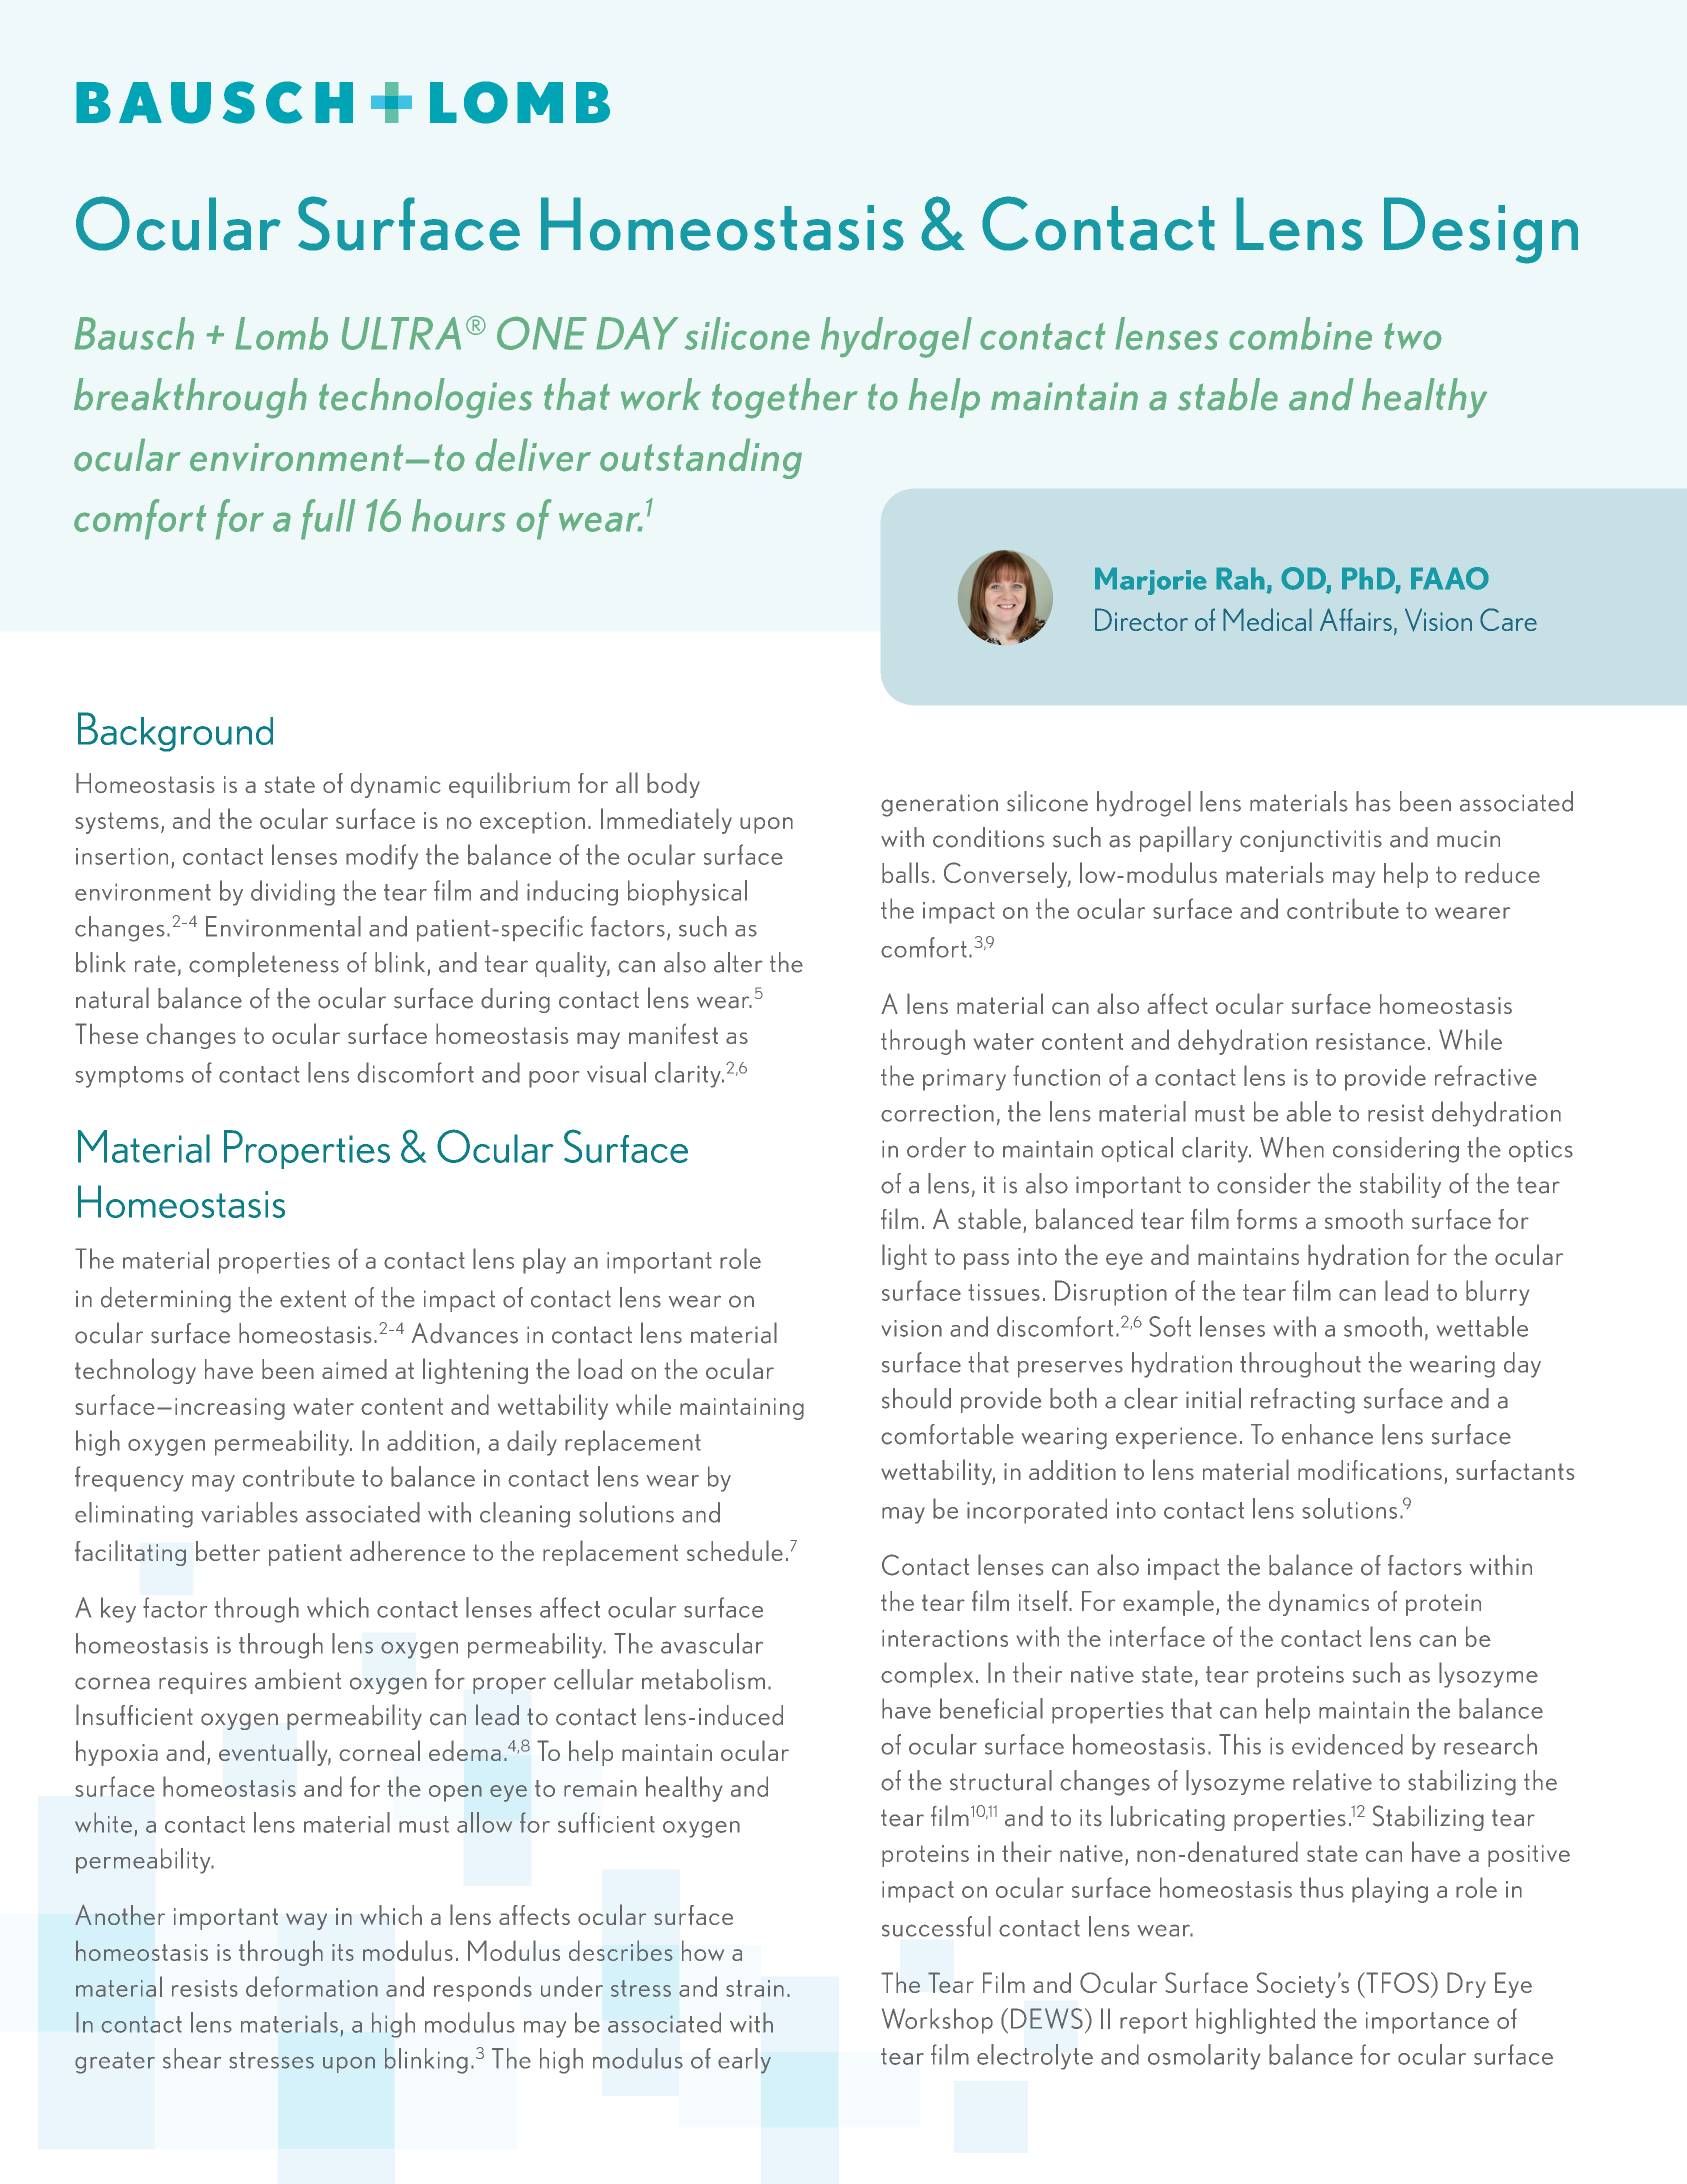  I want to click on should, so click(916, 1398).
